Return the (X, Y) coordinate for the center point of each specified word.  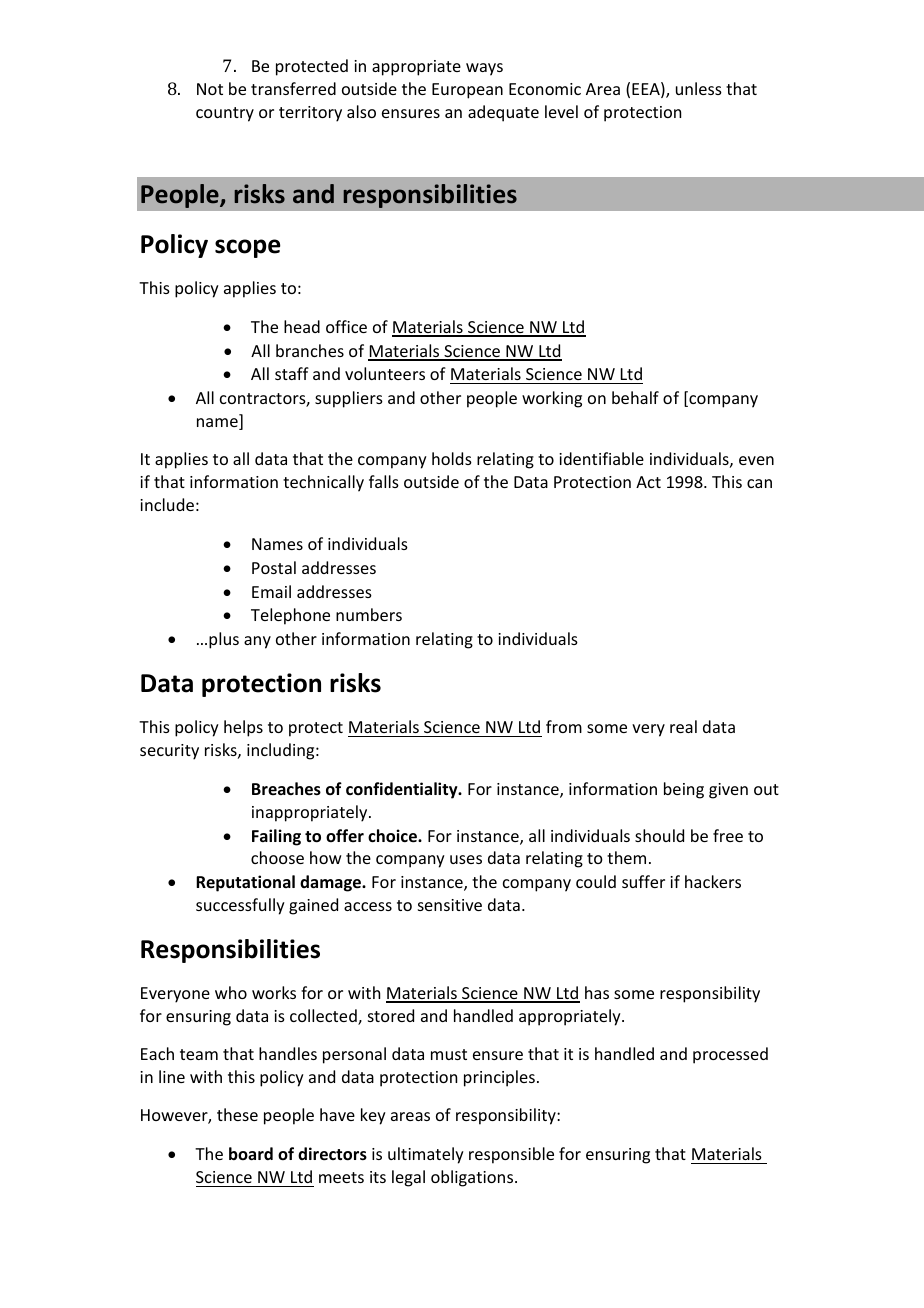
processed (730, 1055)
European (467, 91)
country (225, 114)
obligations (473, 1178)
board (251, 1153)
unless (699, 88)
